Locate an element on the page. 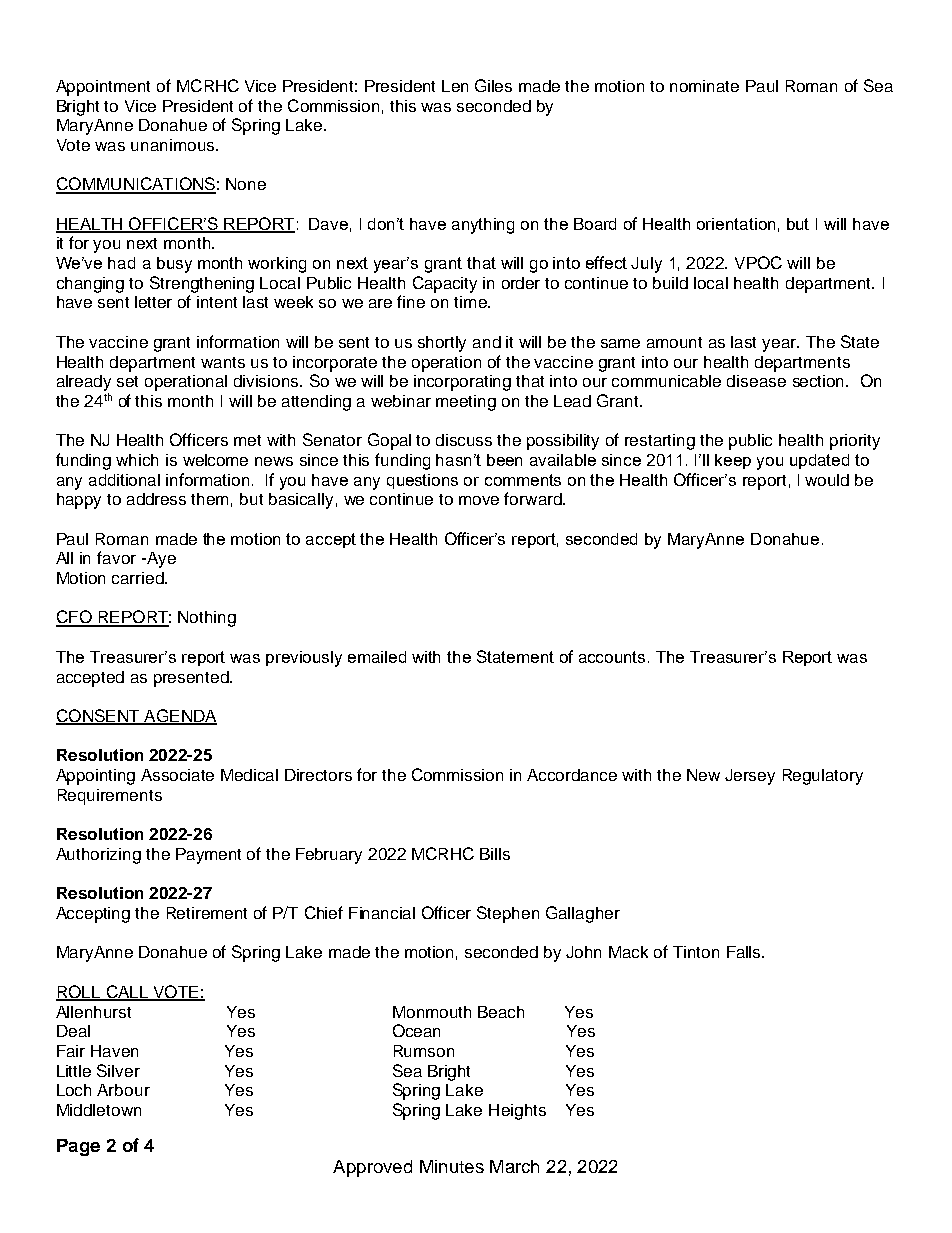 The width and height of the image is (952, 1233). Nothing is located at coordinates (207, 619).
